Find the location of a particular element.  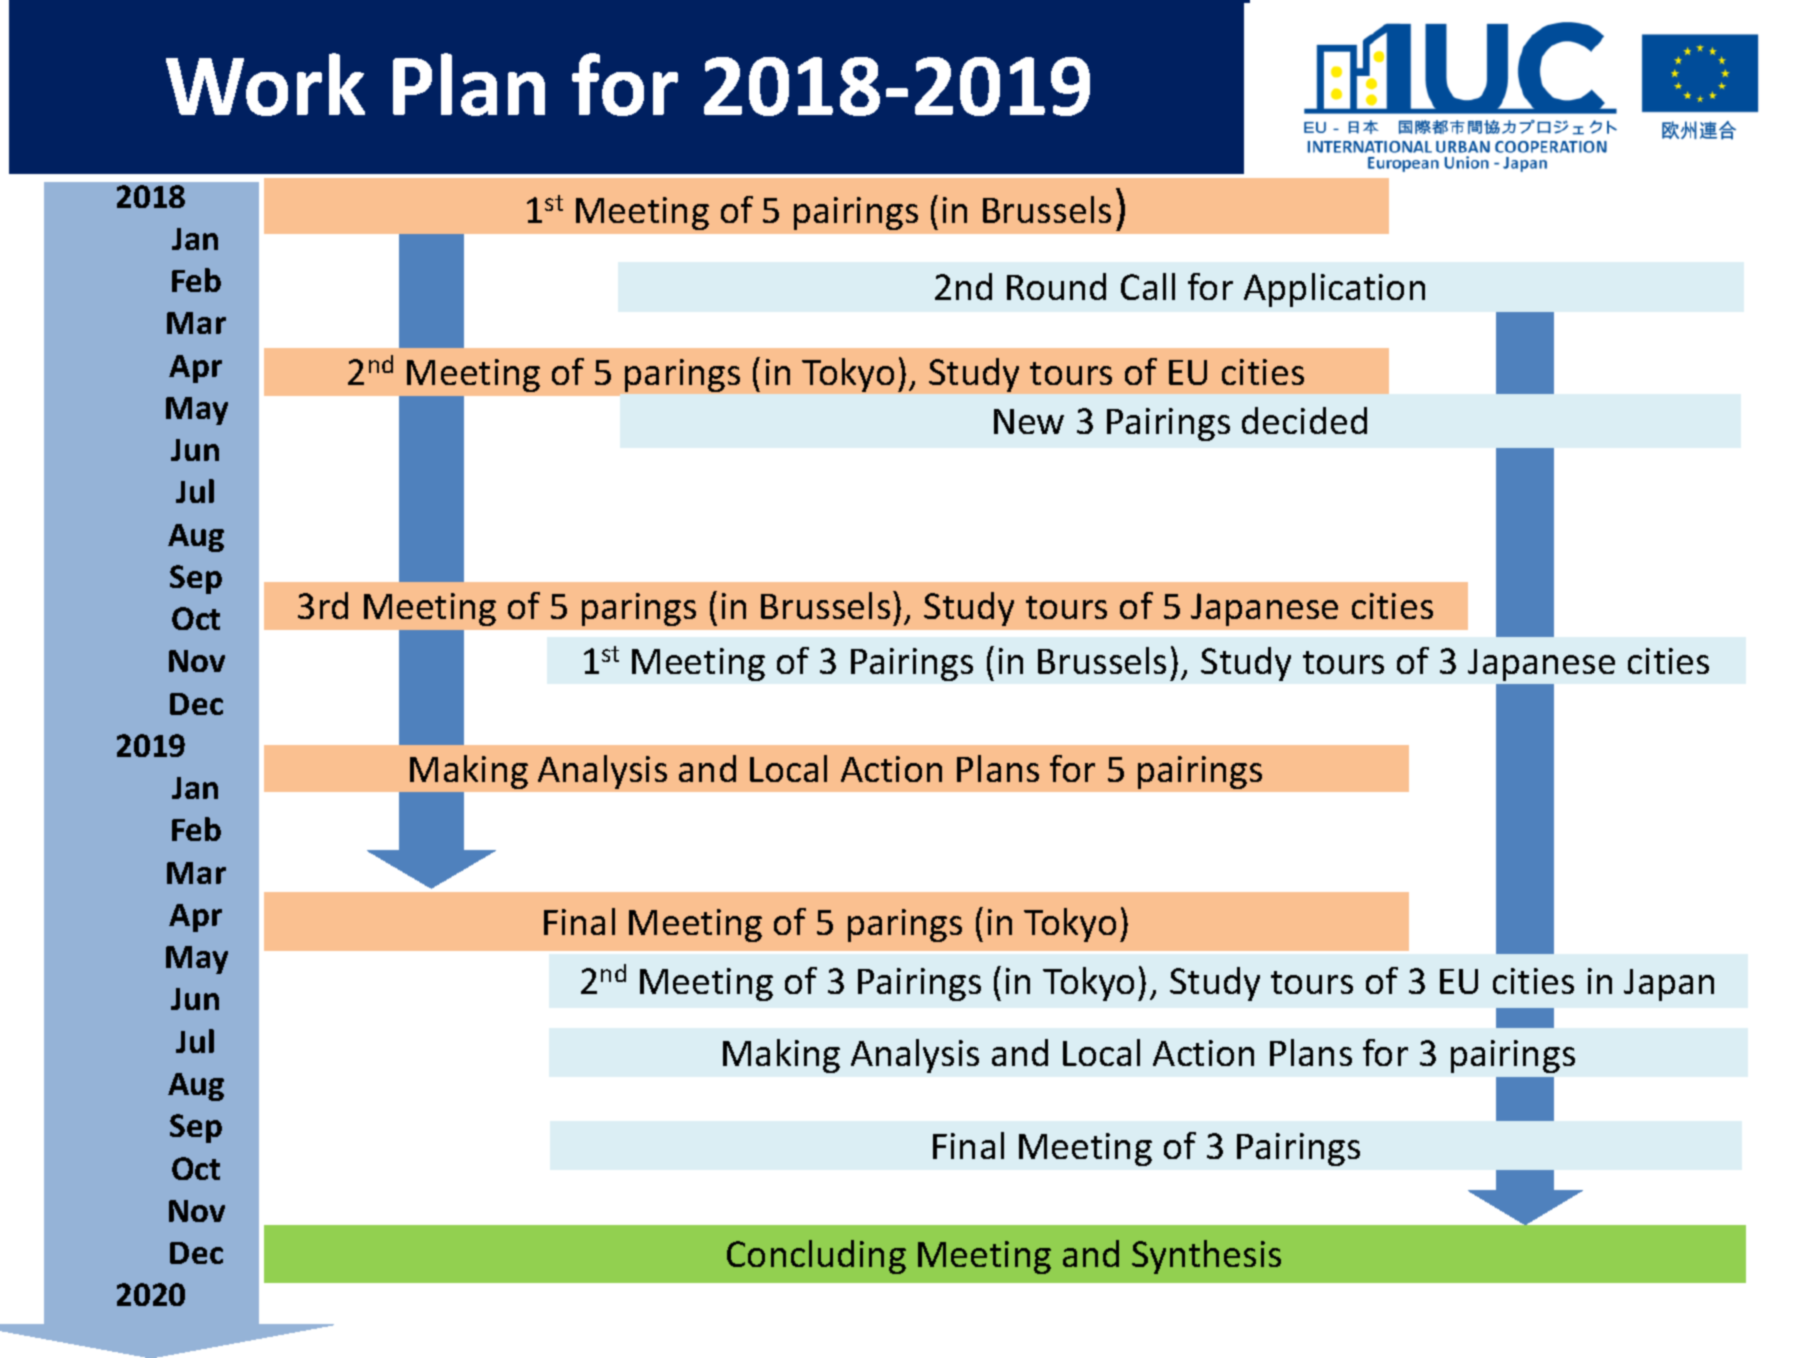

Call is located at coordinates (1148, 286).
